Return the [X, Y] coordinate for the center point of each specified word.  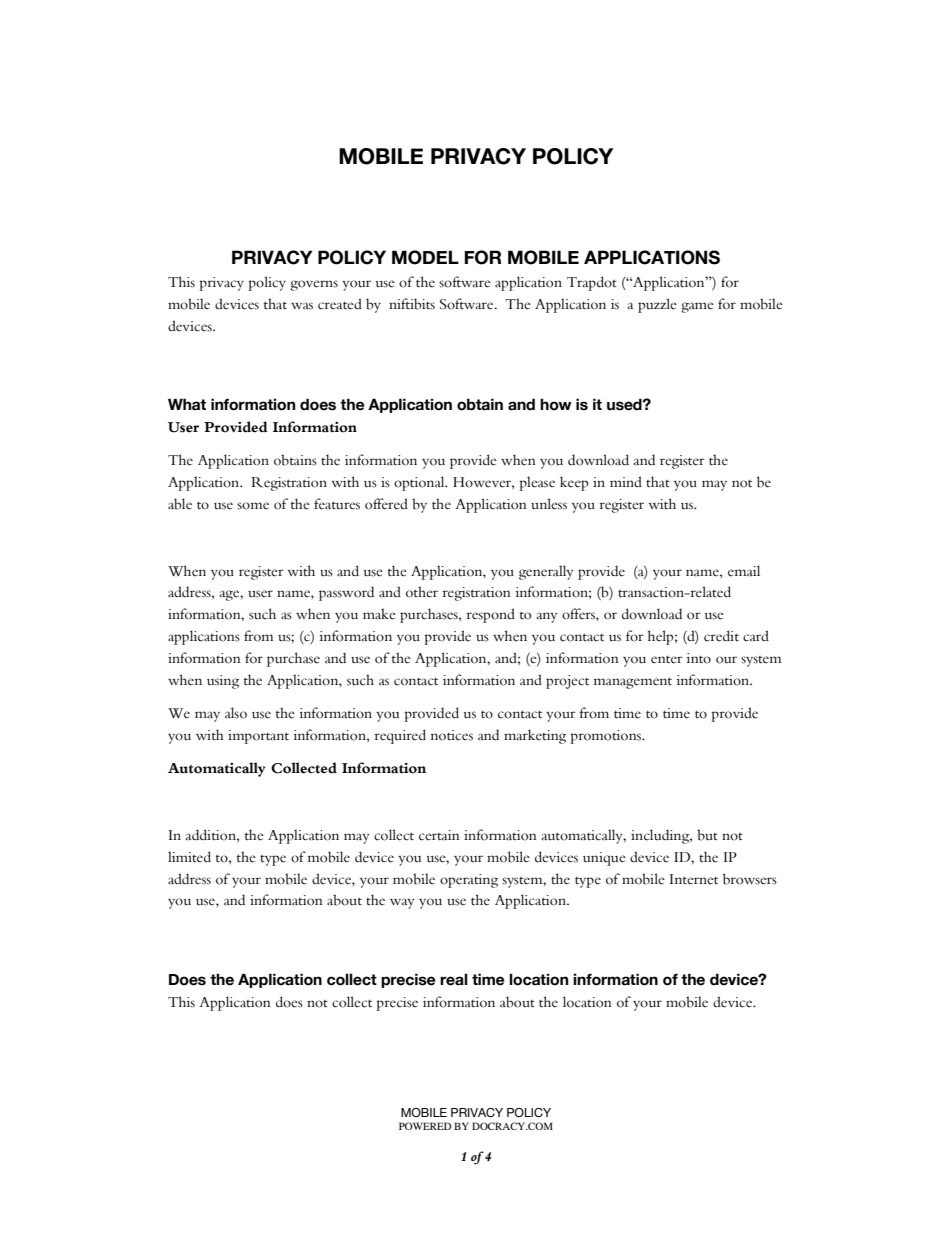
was [302, 306]
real [454, 979]
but [707, 835]
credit [721, 636]
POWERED [425, 1126]
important [258, 737]
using [223, 682]
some [253, 506]
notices [452, 735]
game [698, 307]
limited [189, 857]
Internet [694, 879]
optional [420, 483]
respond [491, 615]
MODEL [425, 257]
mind [626, 481]
